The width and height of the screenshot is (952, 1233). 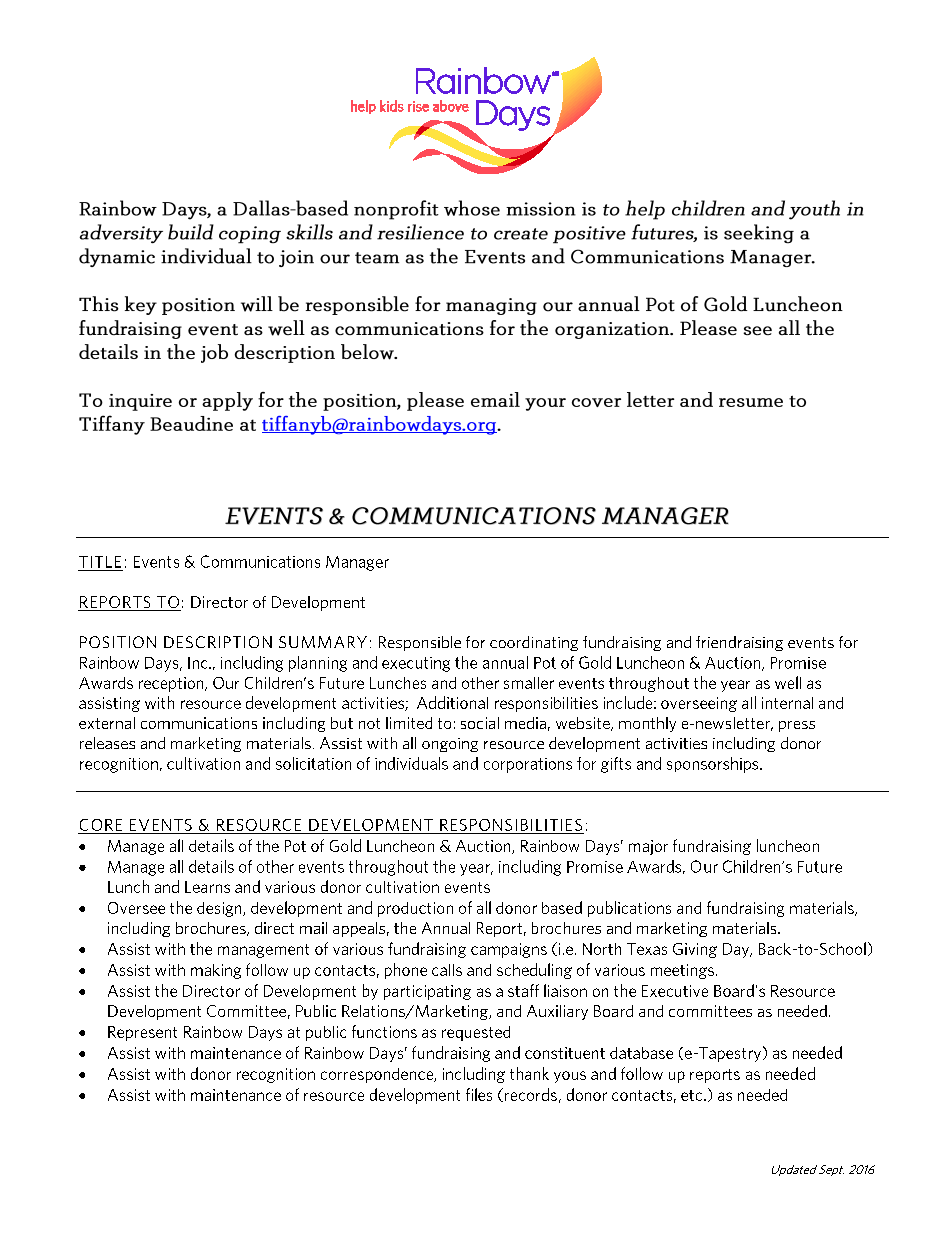 What do you see at coordinates (216, 971) in the screenshot?
I see `making` at bounding box center [216, 971].
